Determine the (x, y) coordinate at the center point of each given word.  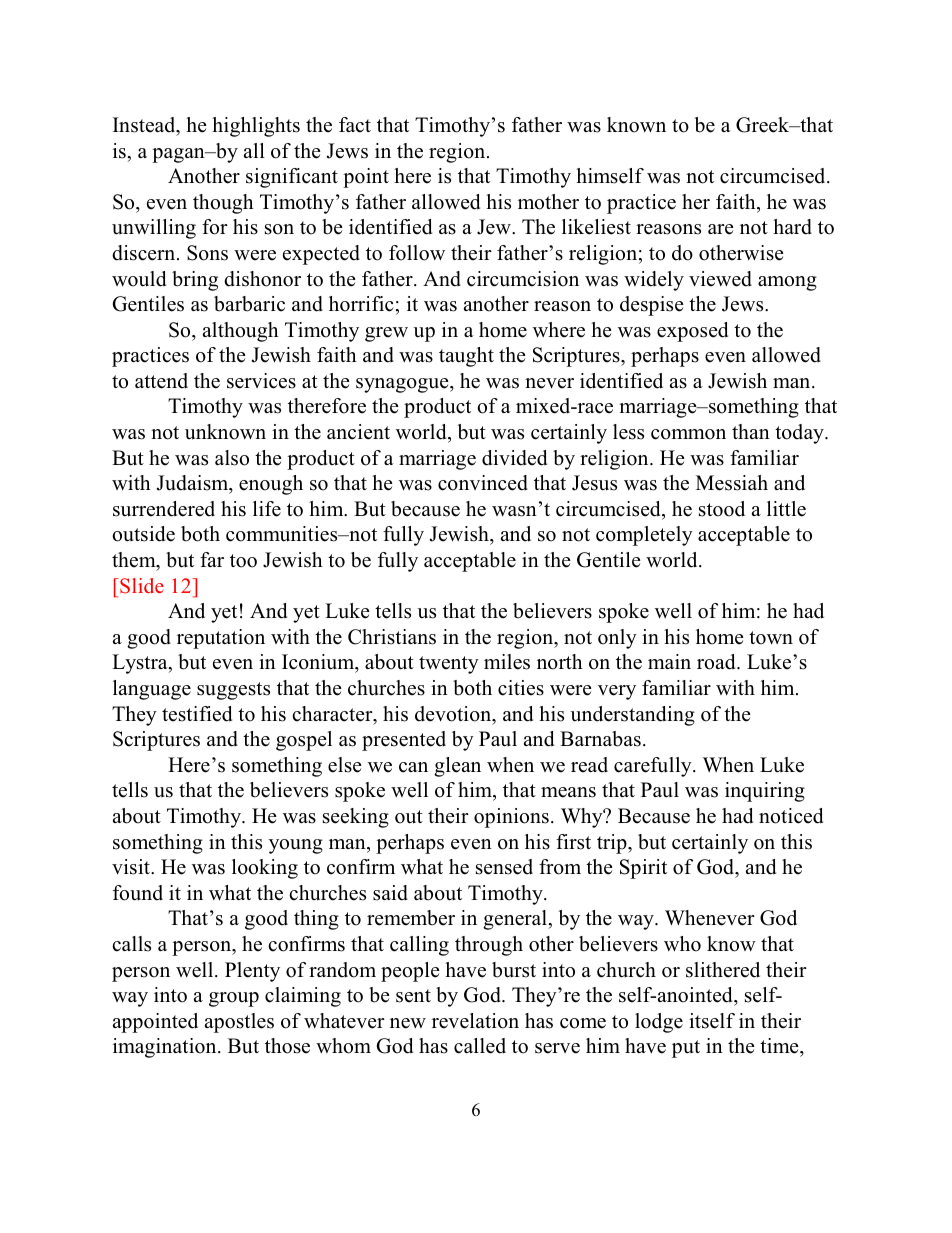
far (212, 559)
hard (792, 227)
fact (355, 125)
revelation (475, 1021)
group (234, 999)
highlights (256, 127)
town (771, 638)
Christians (392, 637)
